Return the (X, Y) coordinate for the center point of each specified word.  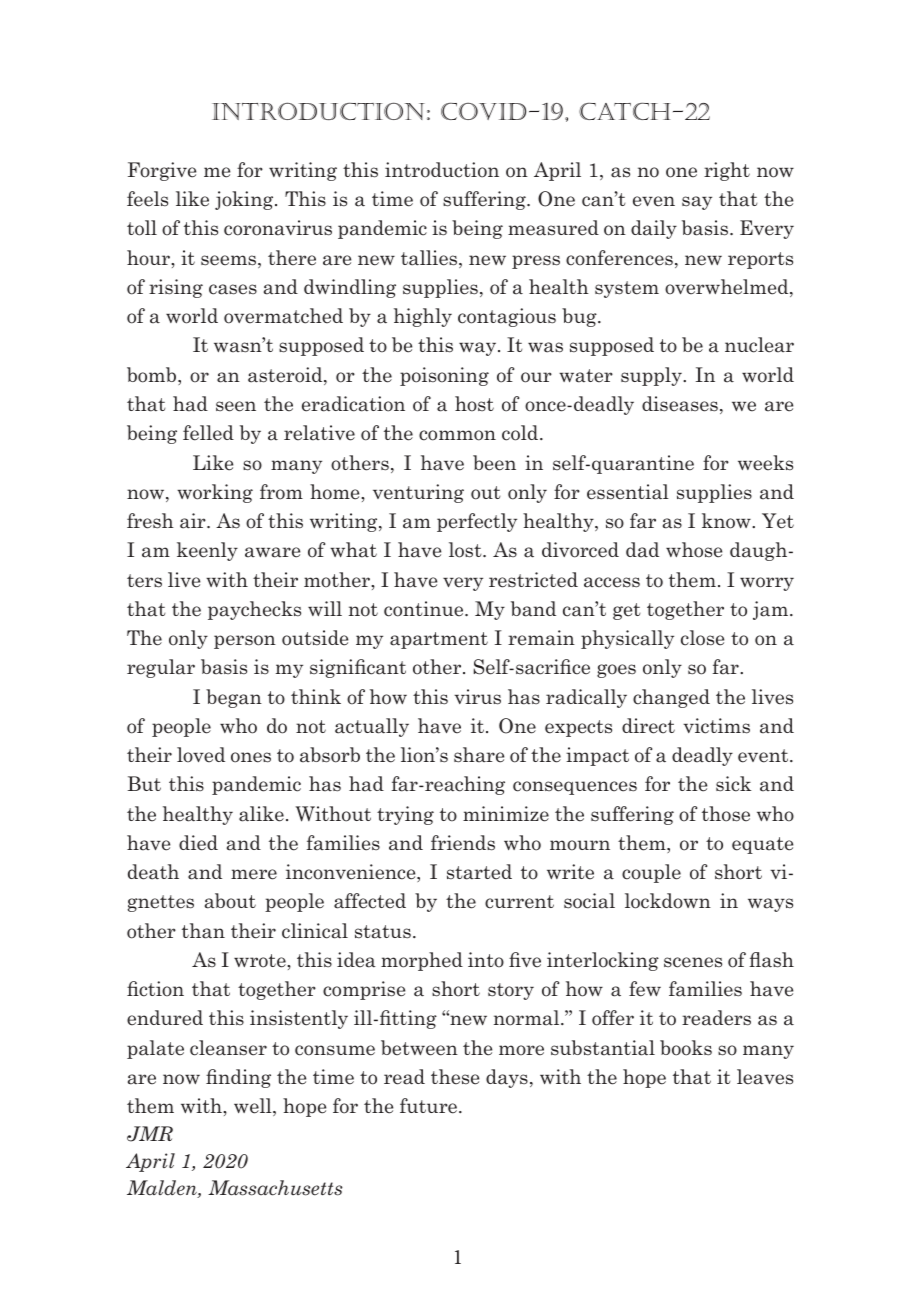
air (194, 521)
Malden (163, 1189)
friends (463, 843)
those (726, 814)
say (697, 203)
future (430, 1106)
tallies (430, 259)
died (198, 843)
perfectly (477, 522)
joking (245, 200)
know (727, 521)
